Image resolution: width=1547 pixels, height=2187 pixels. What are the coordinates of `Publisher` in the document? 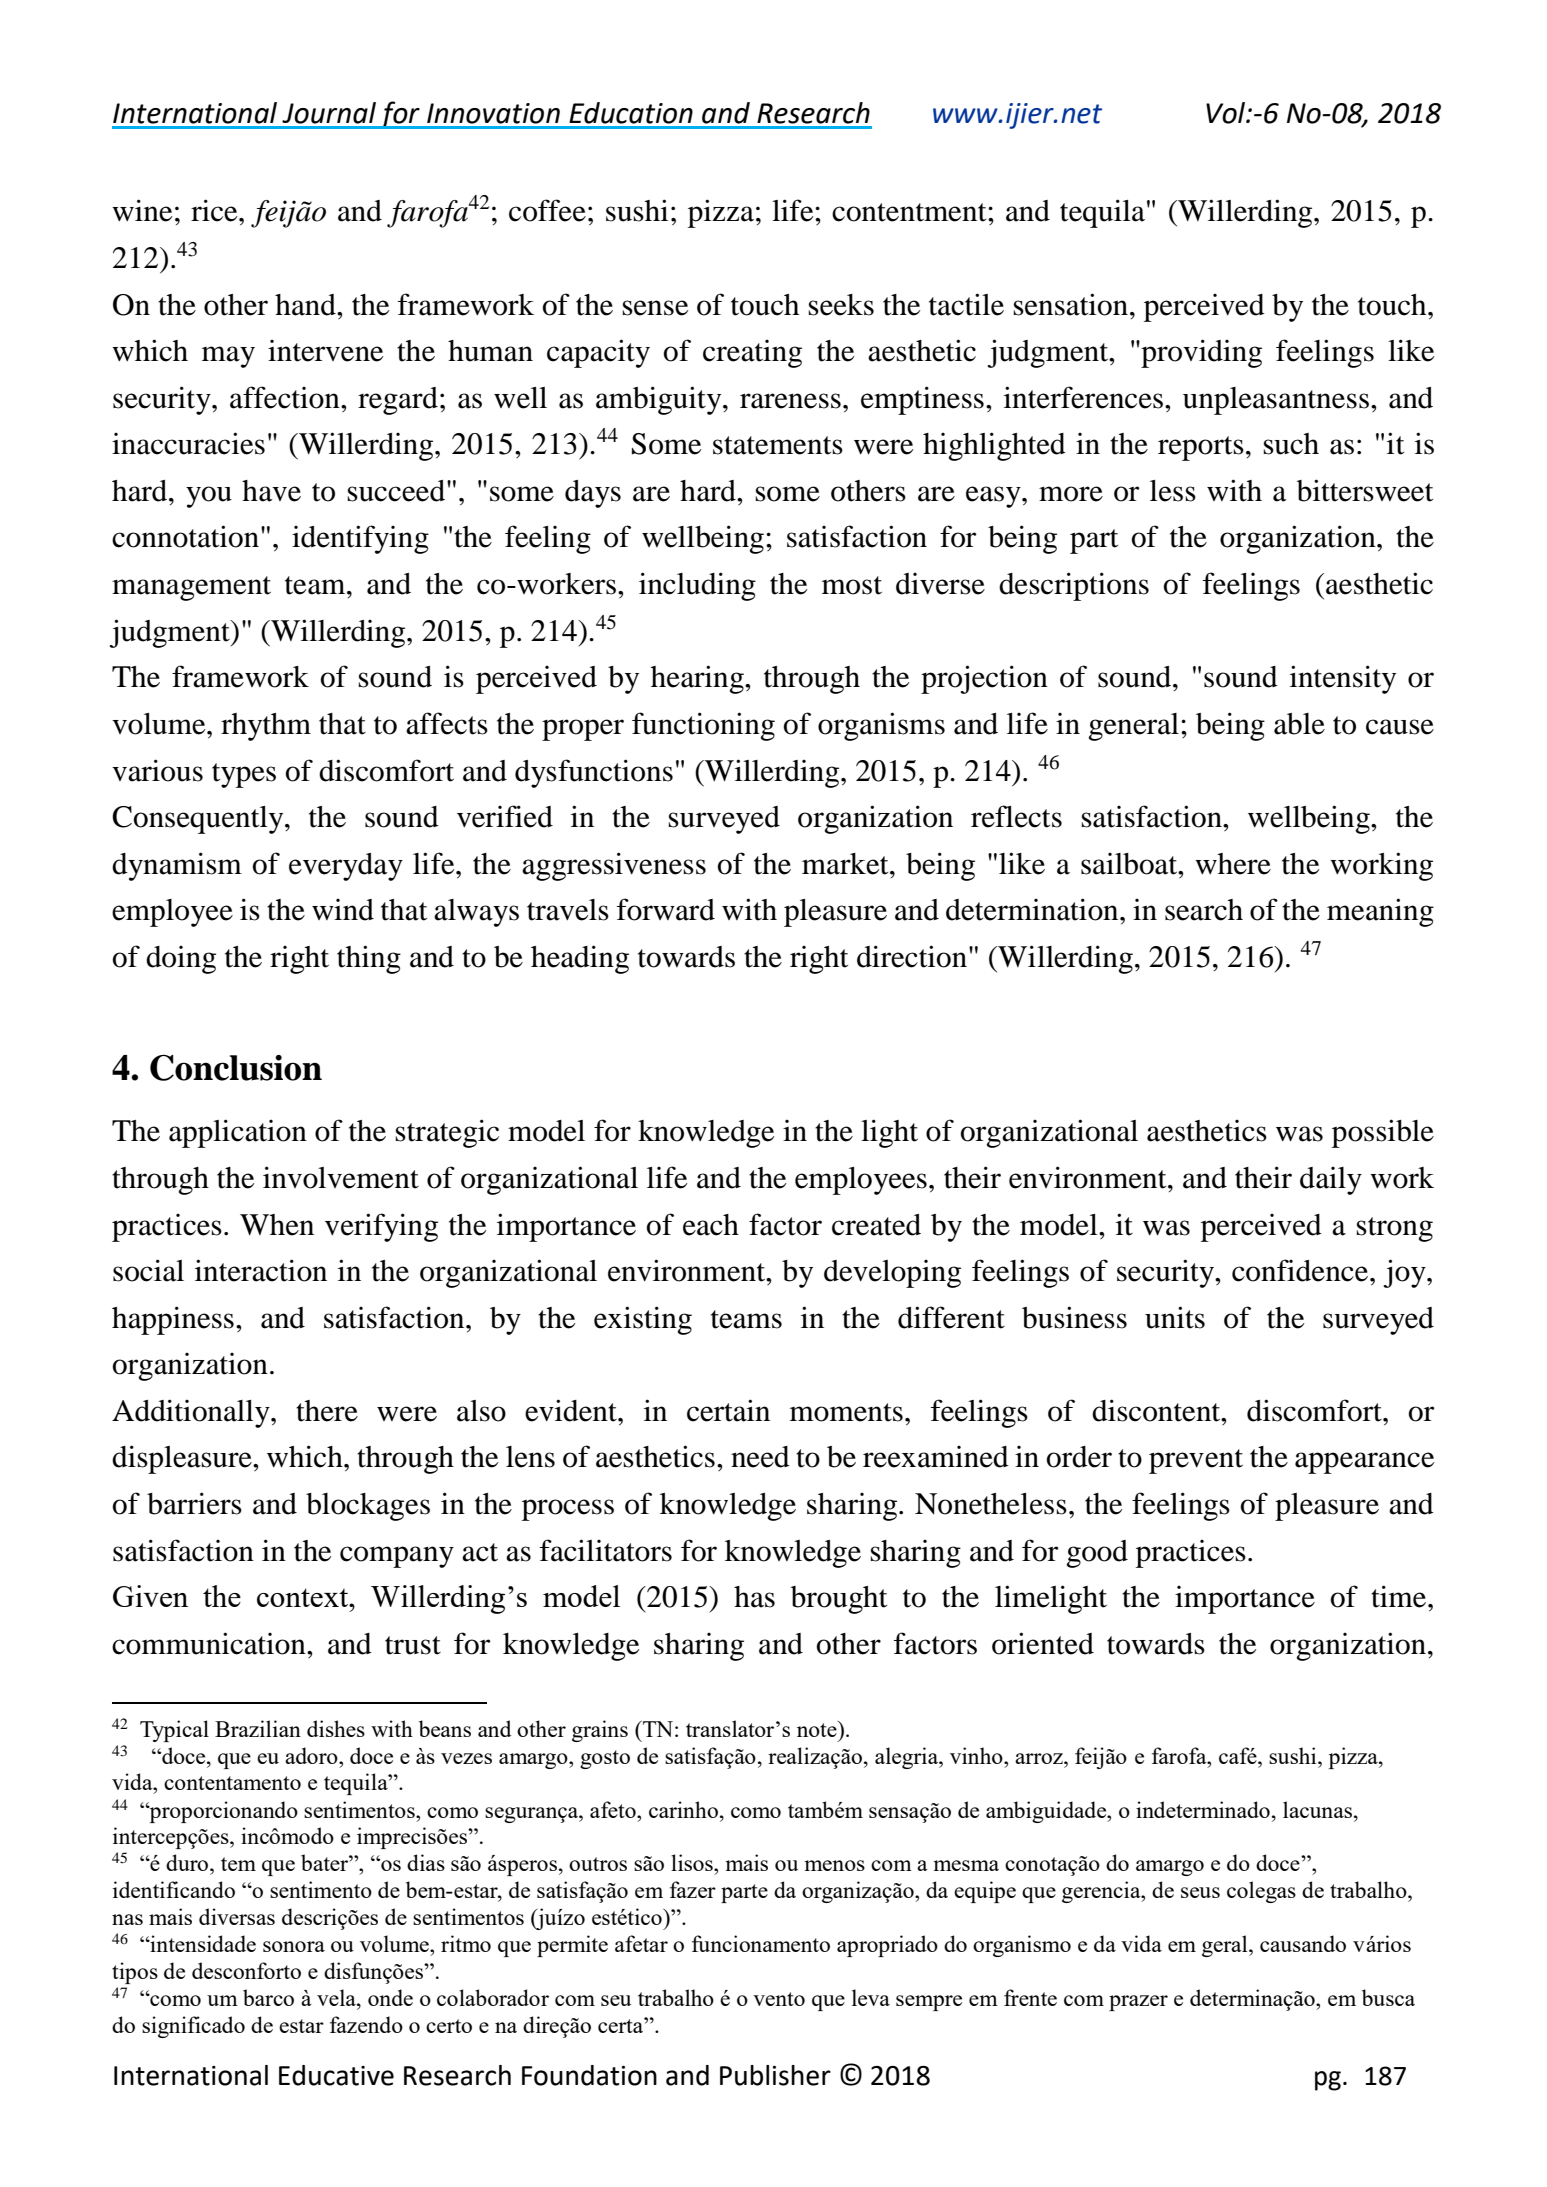 It's located at (775, 2075).
